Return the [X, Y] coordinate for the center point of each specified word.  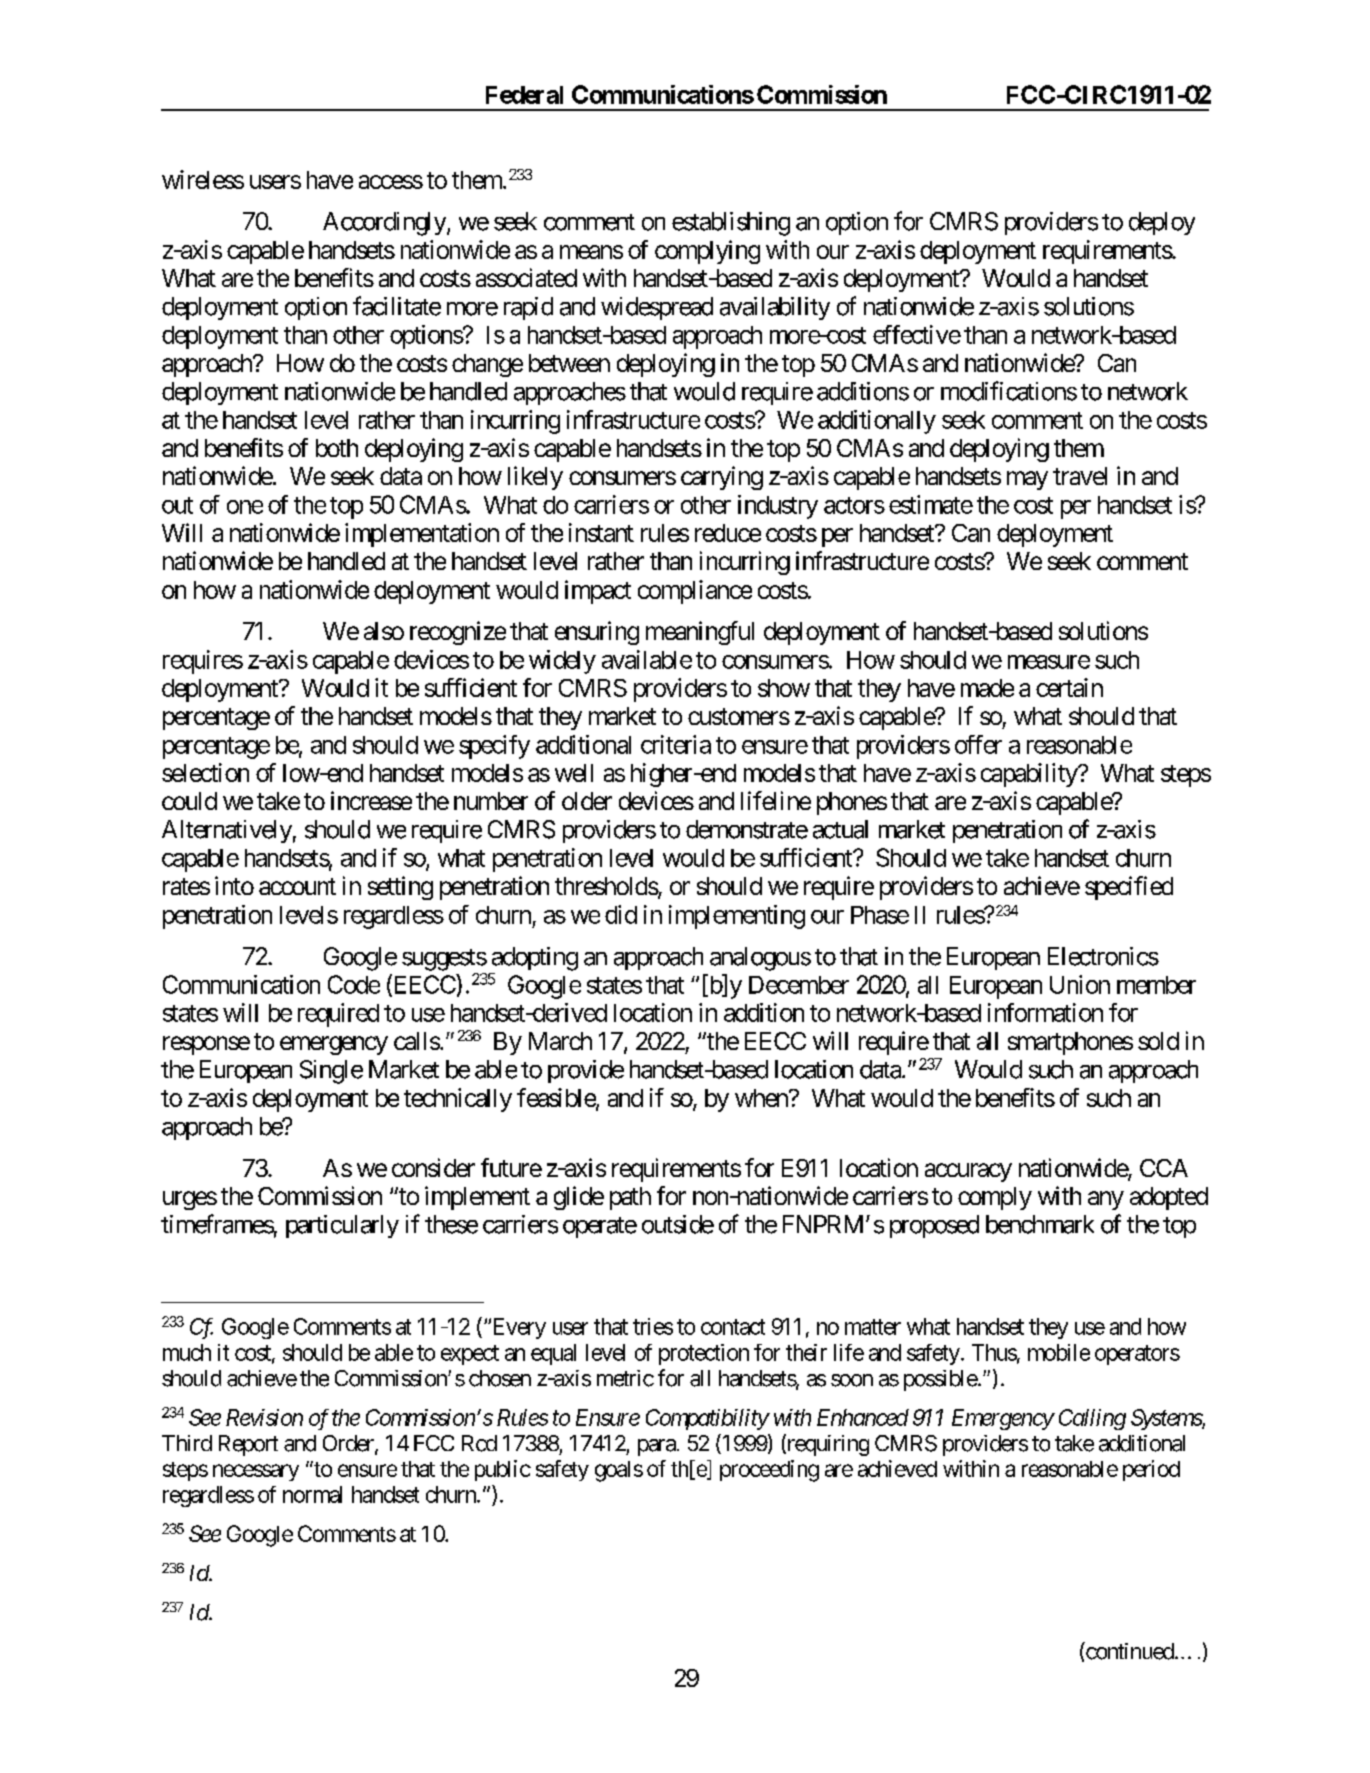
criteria [676, 744]
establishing [731, 224]
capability [1030, 775]
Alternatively [227, 831]
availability [775, 308]
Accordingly [385, 224]
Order [349, 1444]
